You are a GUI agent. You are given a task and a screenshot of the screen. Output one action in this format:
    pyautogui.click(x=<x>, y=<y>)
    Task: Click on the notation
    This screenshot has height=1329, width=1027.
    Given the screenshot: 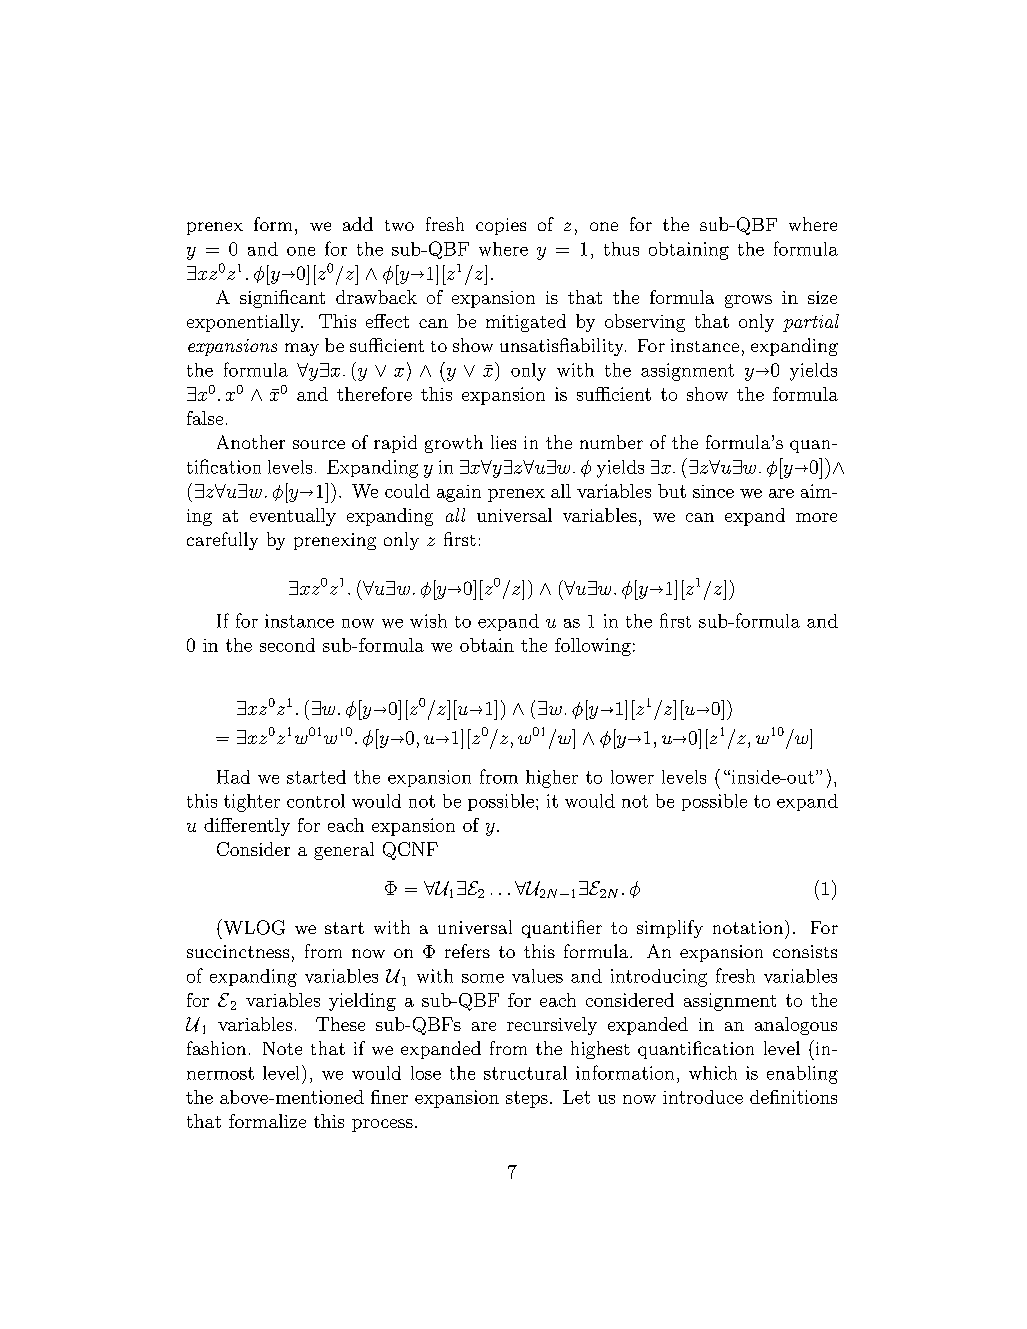 What is the action you would take?
    pyautogui.click(x=748, y=927)
